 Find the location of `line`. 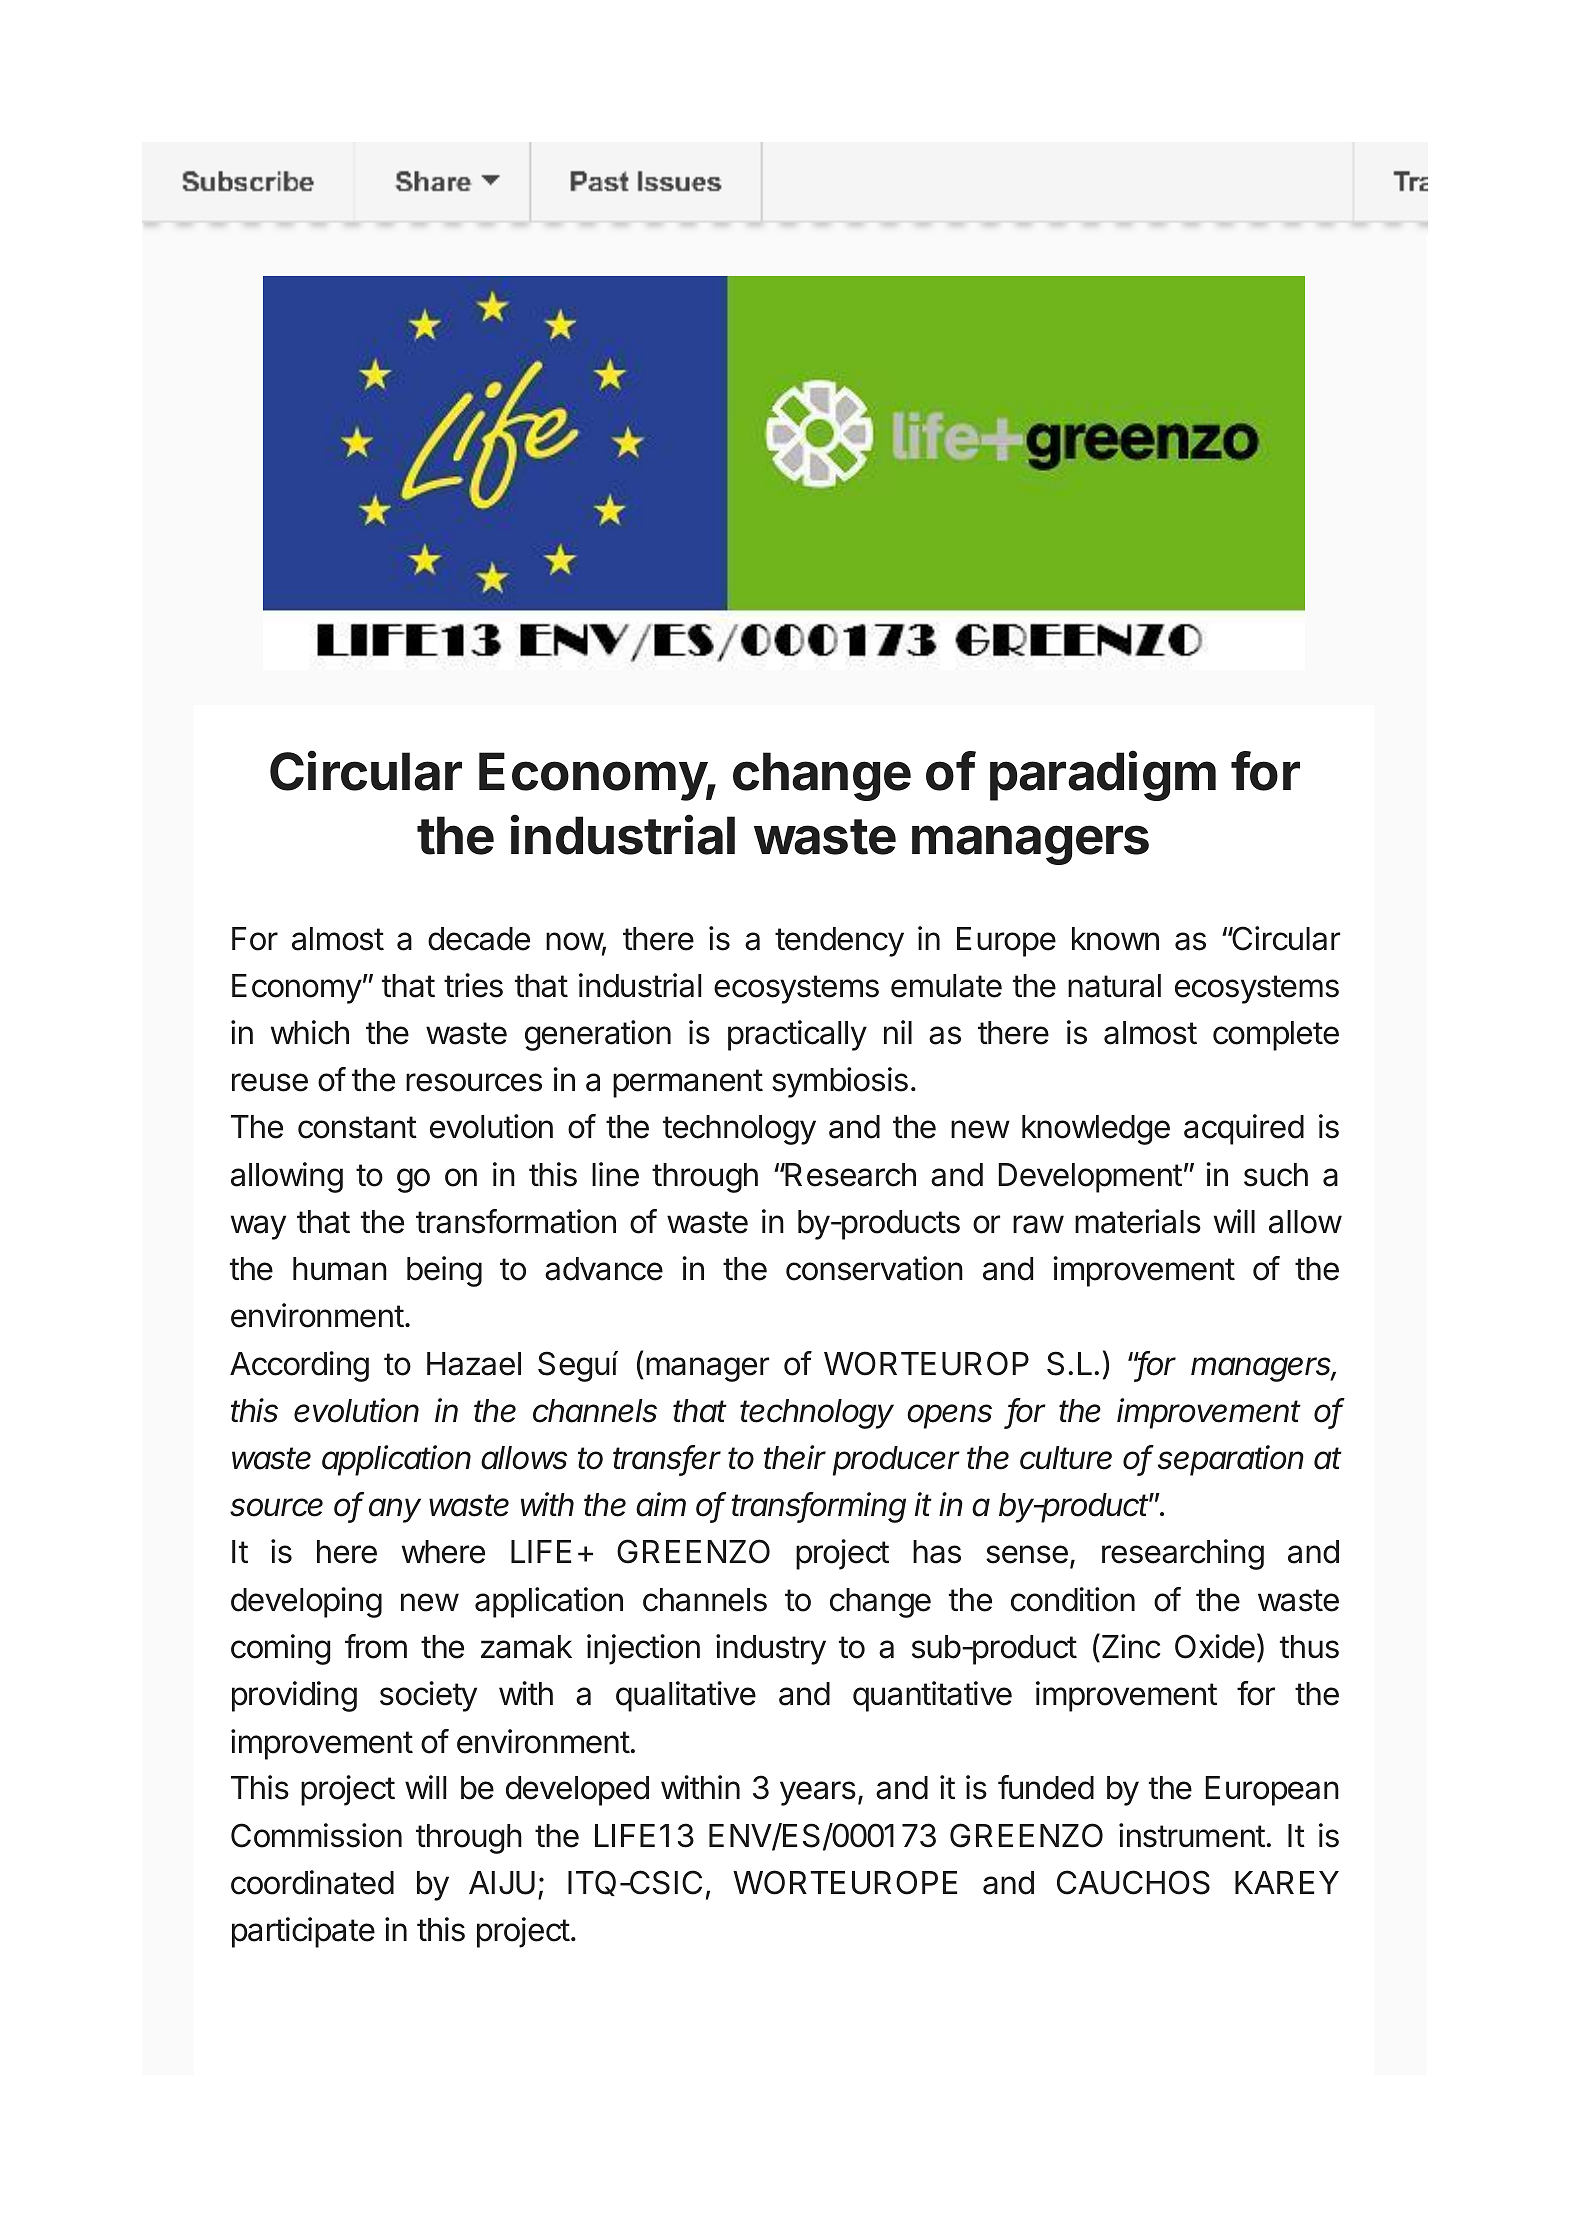

line is located at coordinates (615, 1174).
